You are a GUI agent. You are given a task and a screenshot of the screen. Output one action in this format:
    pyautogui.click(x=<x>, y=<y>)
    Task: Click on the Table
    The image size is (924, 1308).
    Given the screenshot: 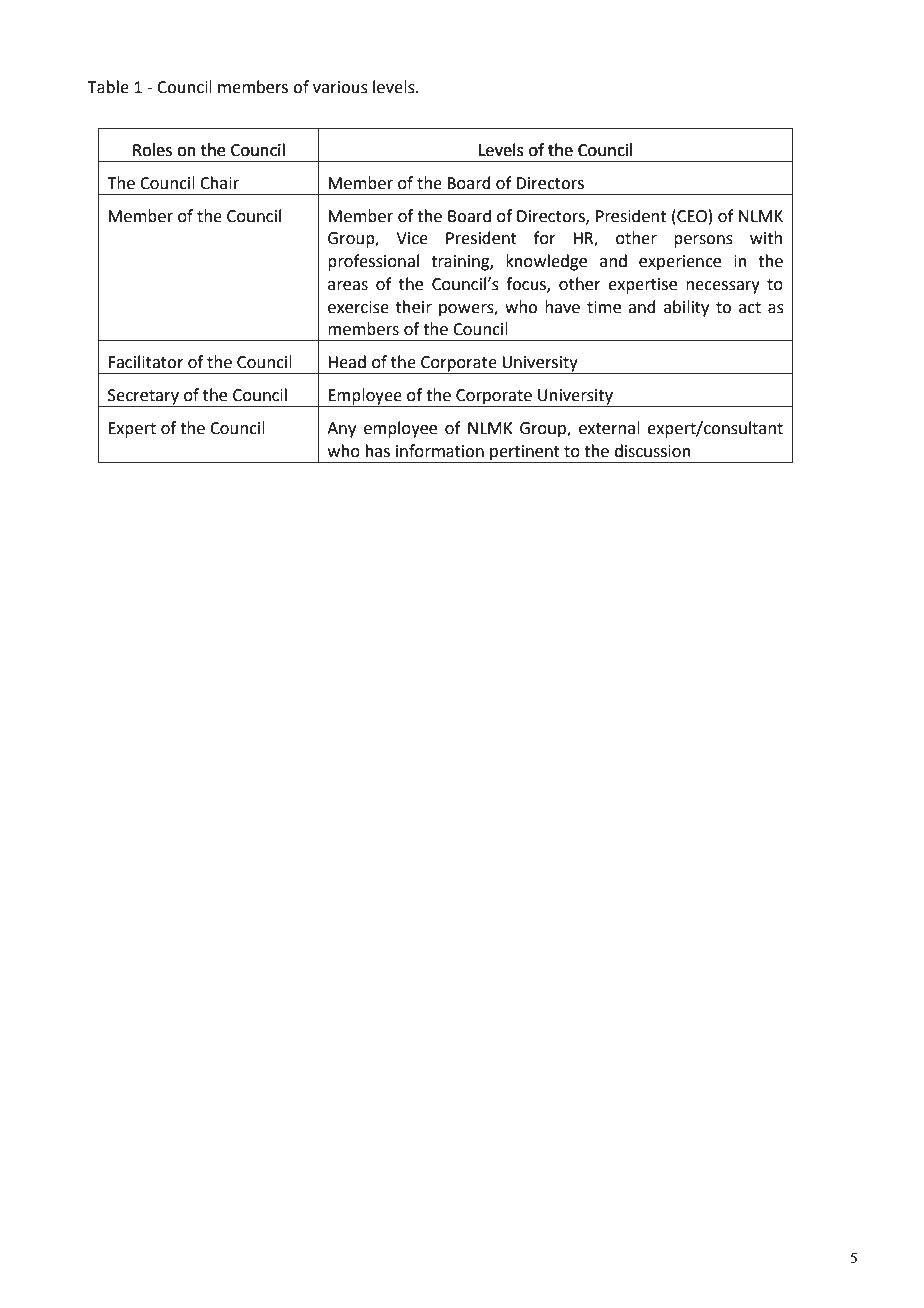 What is the action you would take?
    pyautogui.click(x=108, y=87)
